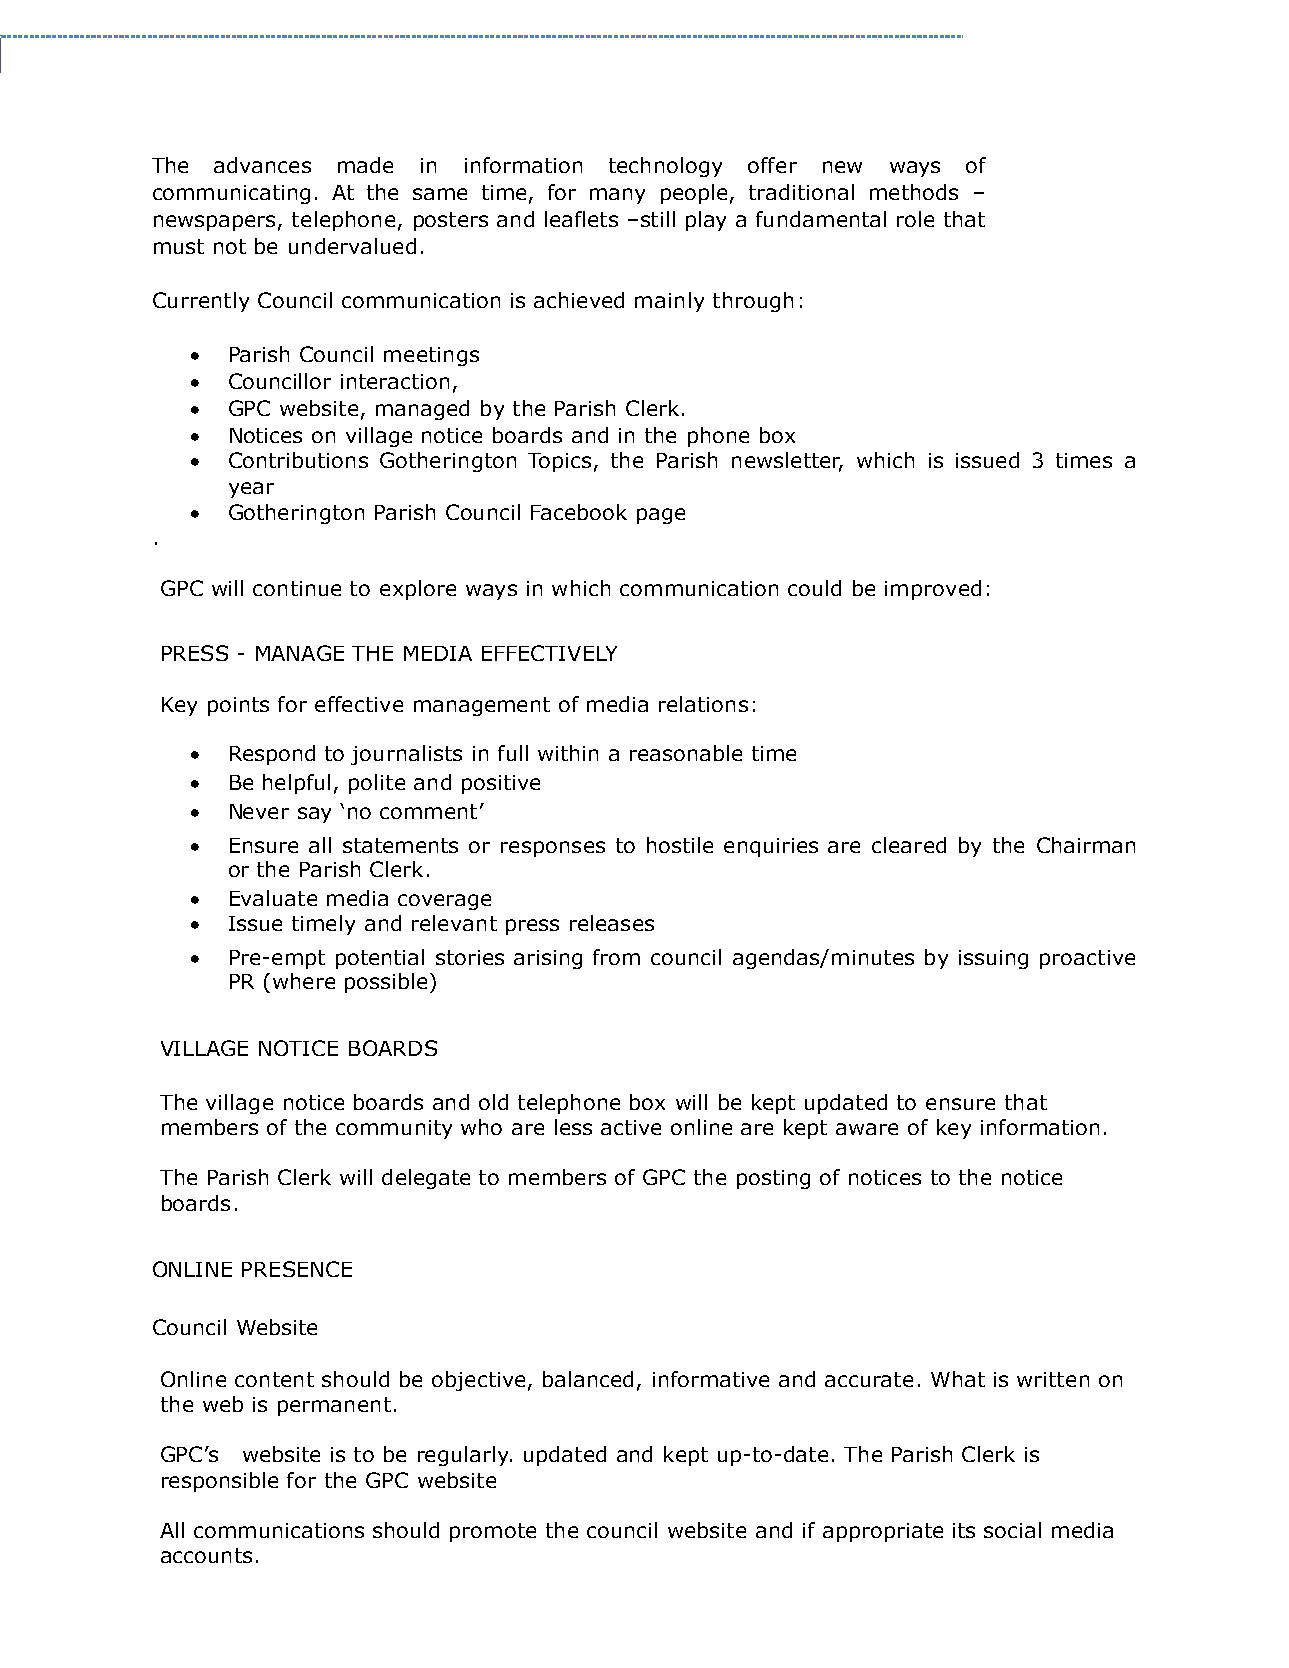 The width and height of the screenshot is (1289, 1668). What do you see at coordinates (573, 1127) in the screenshot?
I see `less` at bounding box center [573, 1127].
